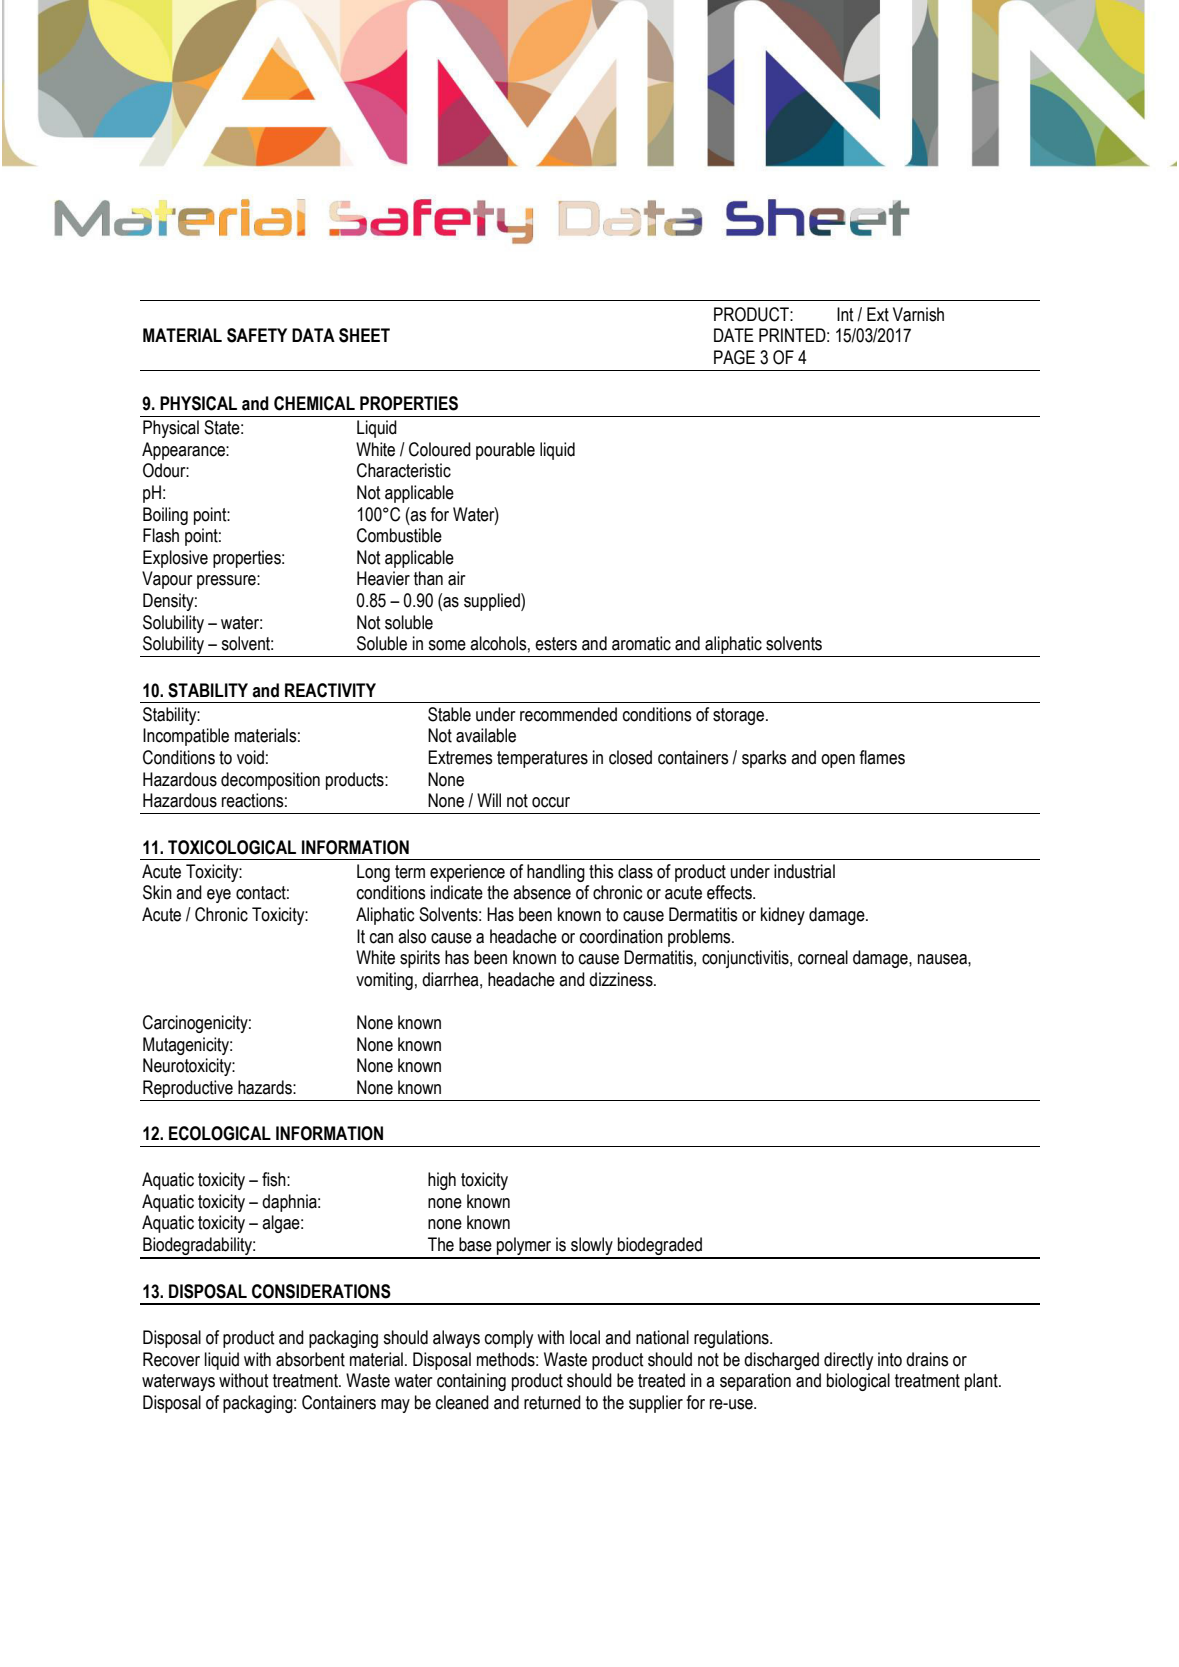  I want to click on SAFETY, so click(257, 335).
